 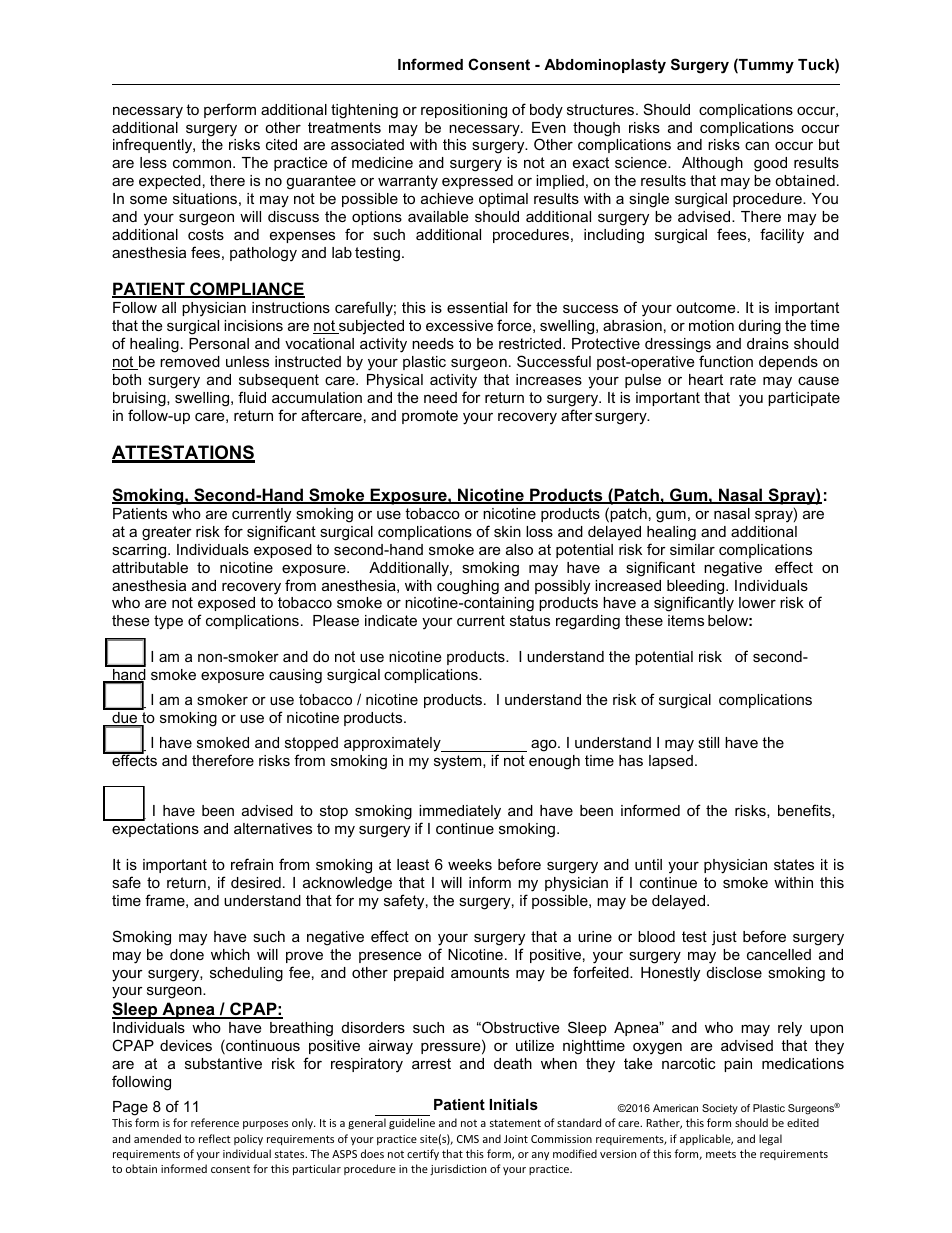 I want to click on amounts, so click(x=480, y=972).
